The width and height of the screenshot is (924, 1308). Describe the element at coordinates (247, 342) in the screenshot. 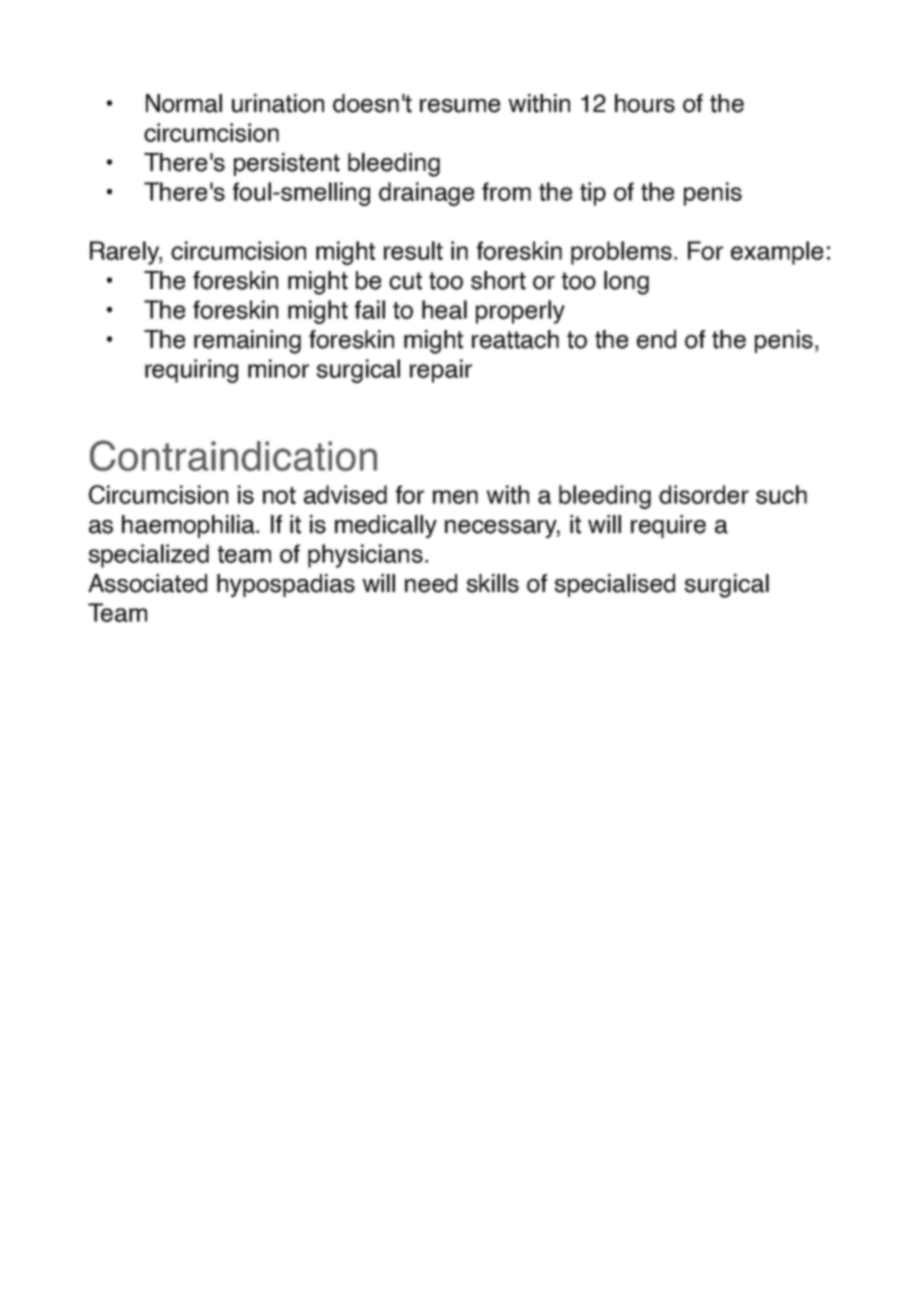

I see `remaining` at that location.
